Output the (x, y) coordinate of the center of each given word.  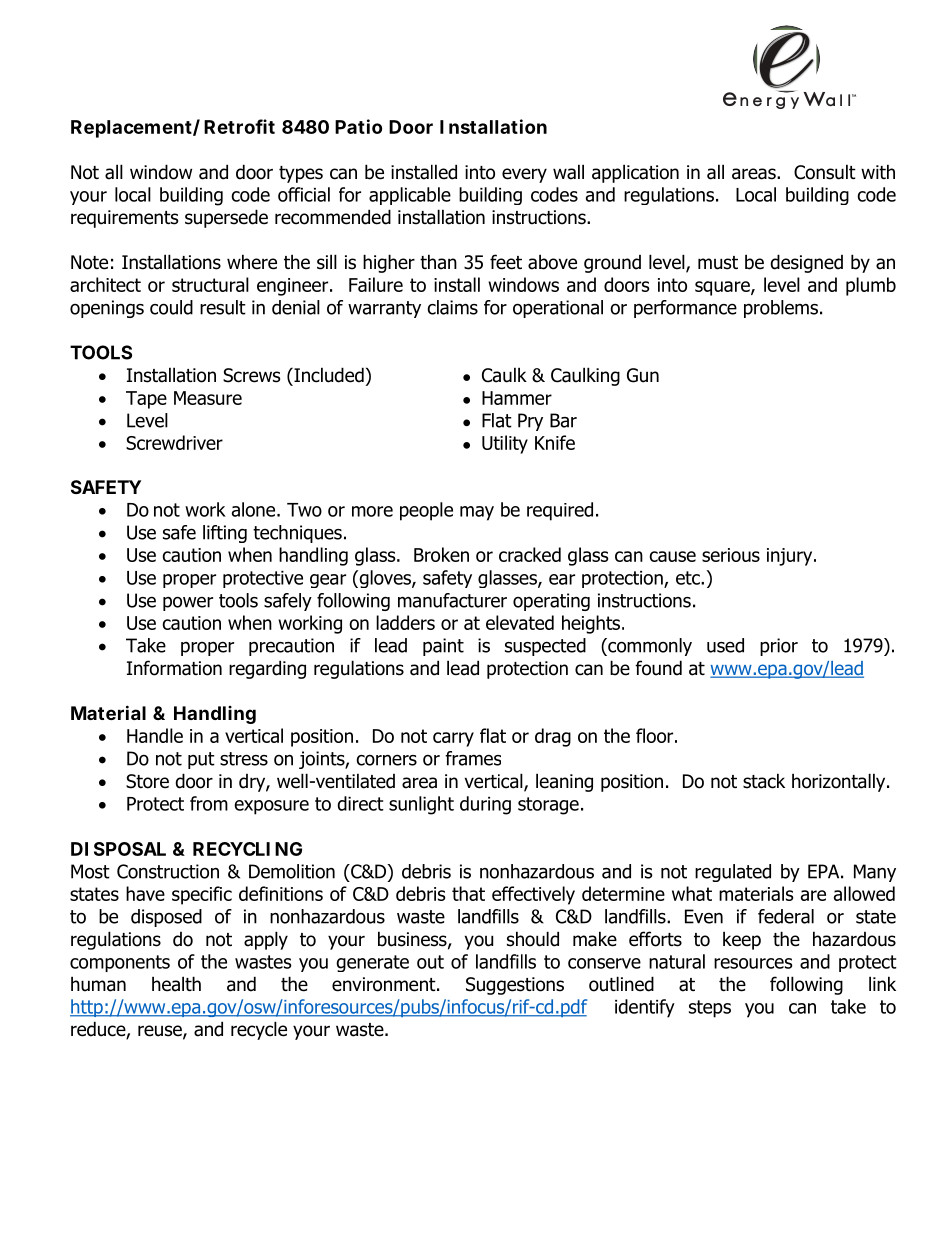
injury (791, 557)
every (524, 175)
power (188, 603)
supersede (226, 218)
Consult (825, 172)
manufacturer (452, 600)
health (176, 984)
